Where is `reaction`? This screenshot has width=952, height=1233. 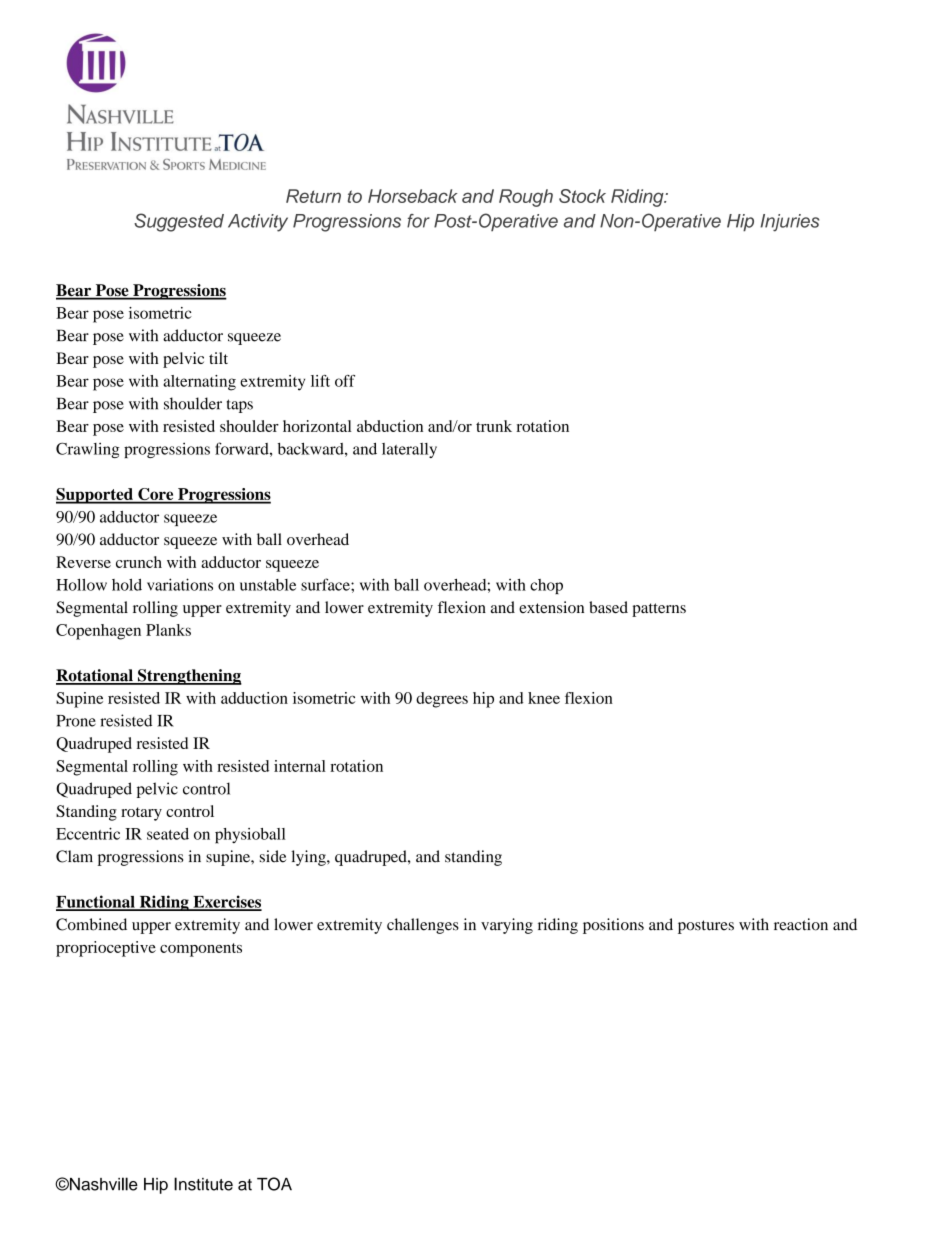
reaction is located at coordinates (801, 924).
